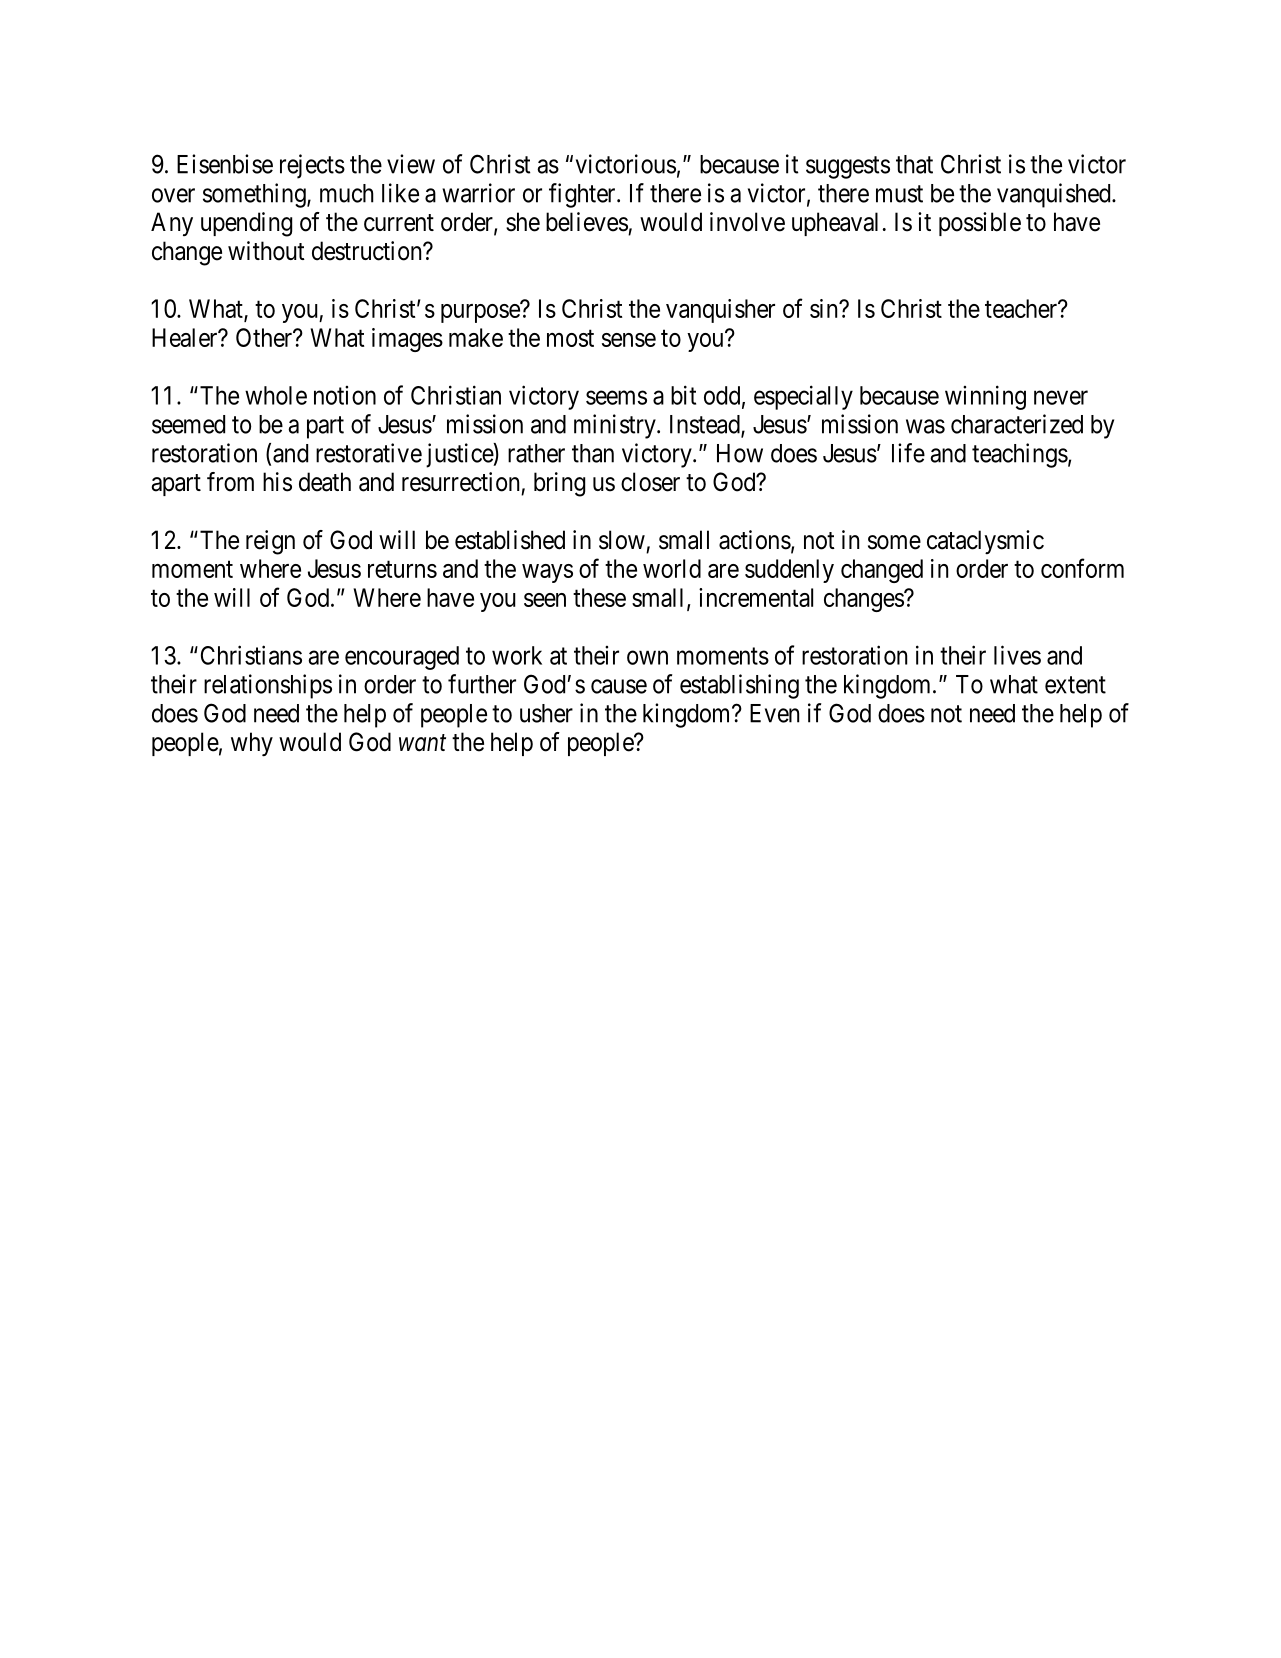  Describe the element at coordinates (407, 340) in the document. I see `images` at that location.
